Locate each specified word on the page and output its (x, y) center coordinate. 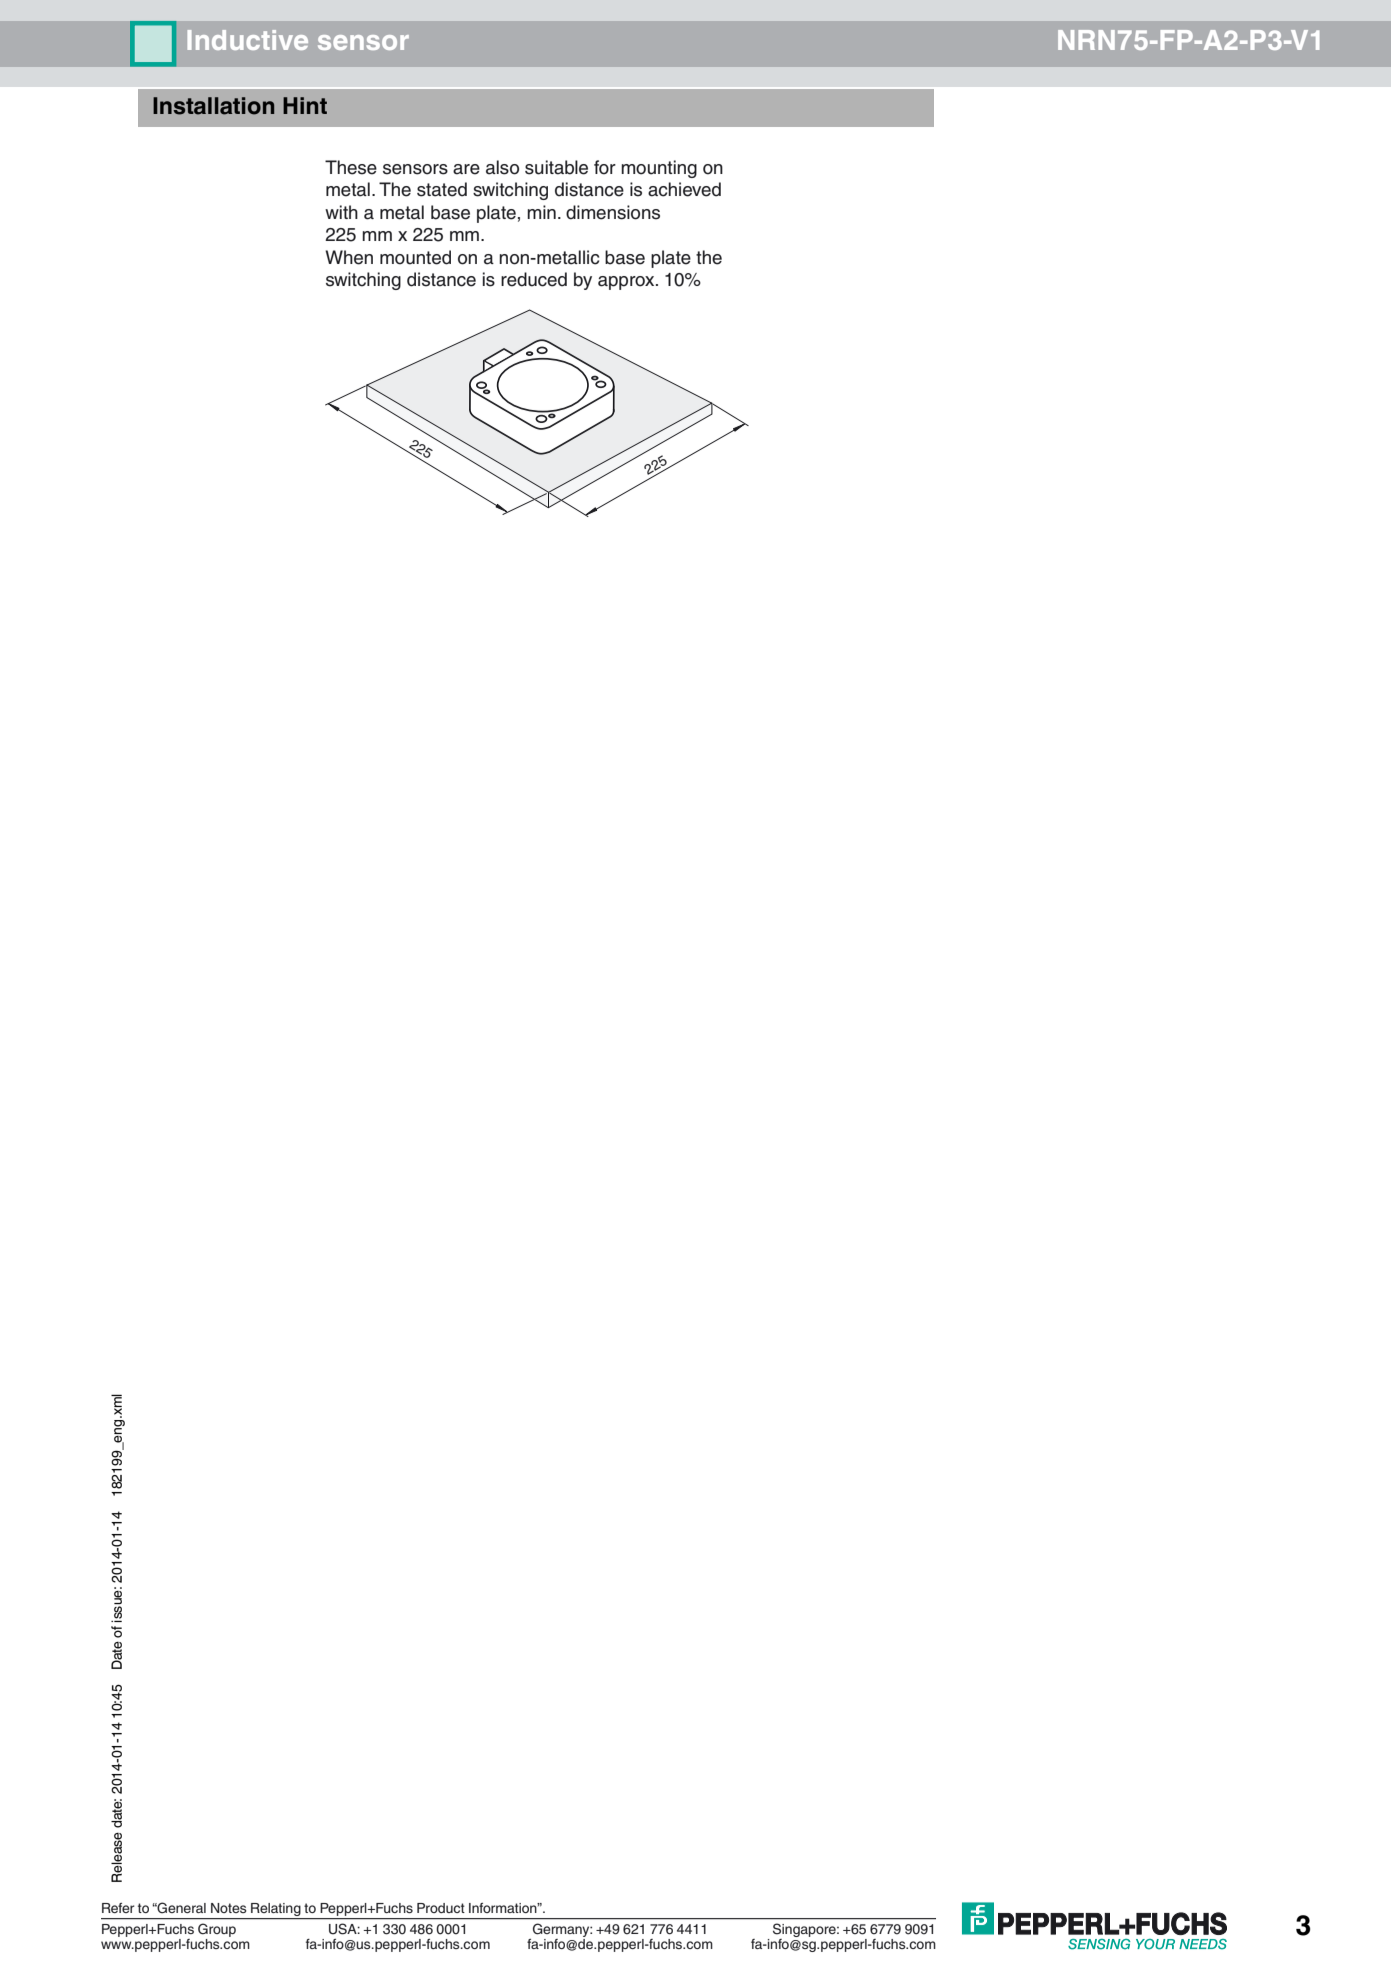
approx (627, 283)
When (349, 257)
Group (217, 1930)
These (351, 167)
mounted (415, 257)
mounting (659, 169)
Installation (213, 106)
